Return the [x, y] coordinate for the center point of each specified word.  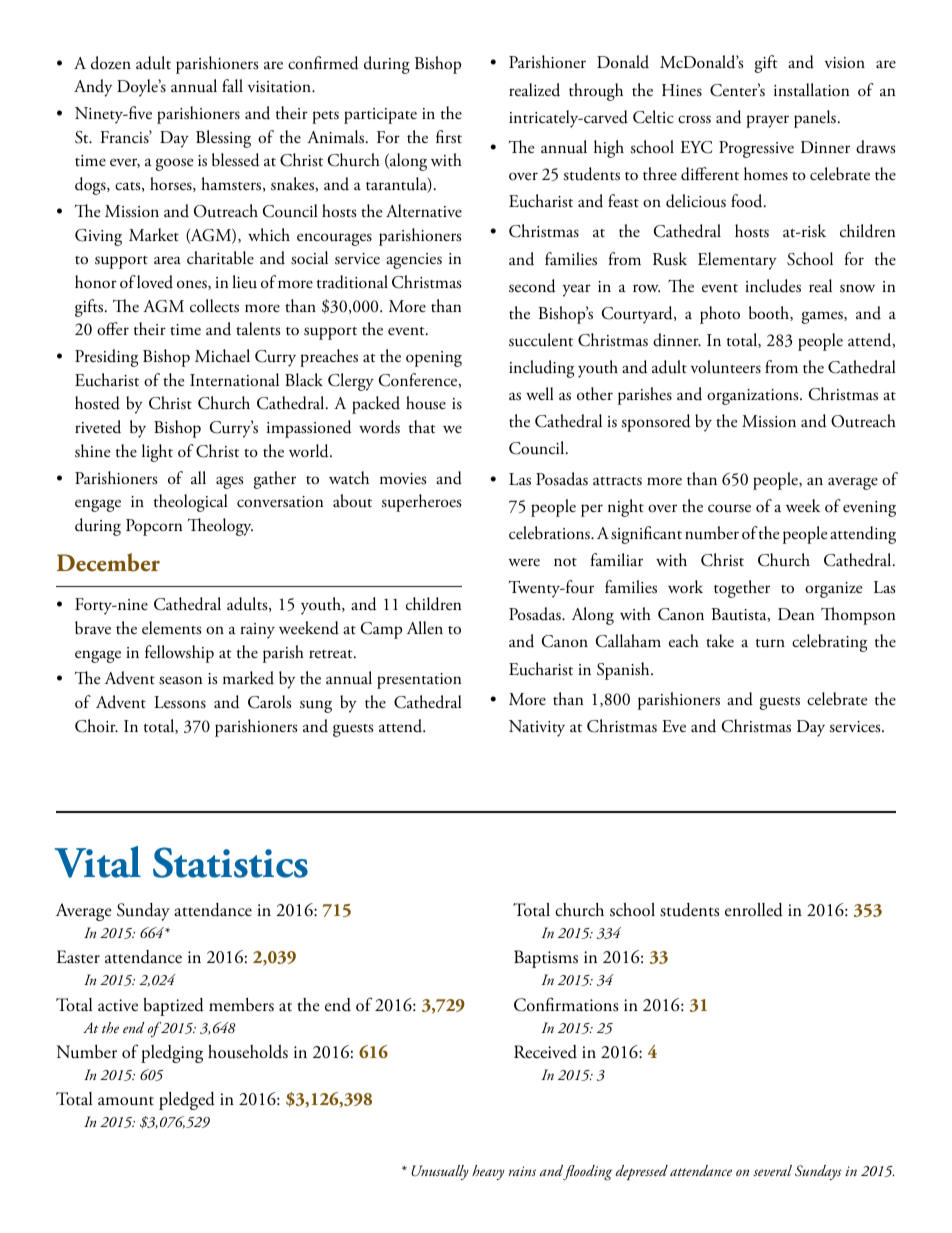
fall [232, 85]
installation [811, 90]
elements [171, 628]
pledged [187, 1100]
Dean [796, 614]
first [449, 137]
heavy [488, 1172]
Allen [425, 627]
